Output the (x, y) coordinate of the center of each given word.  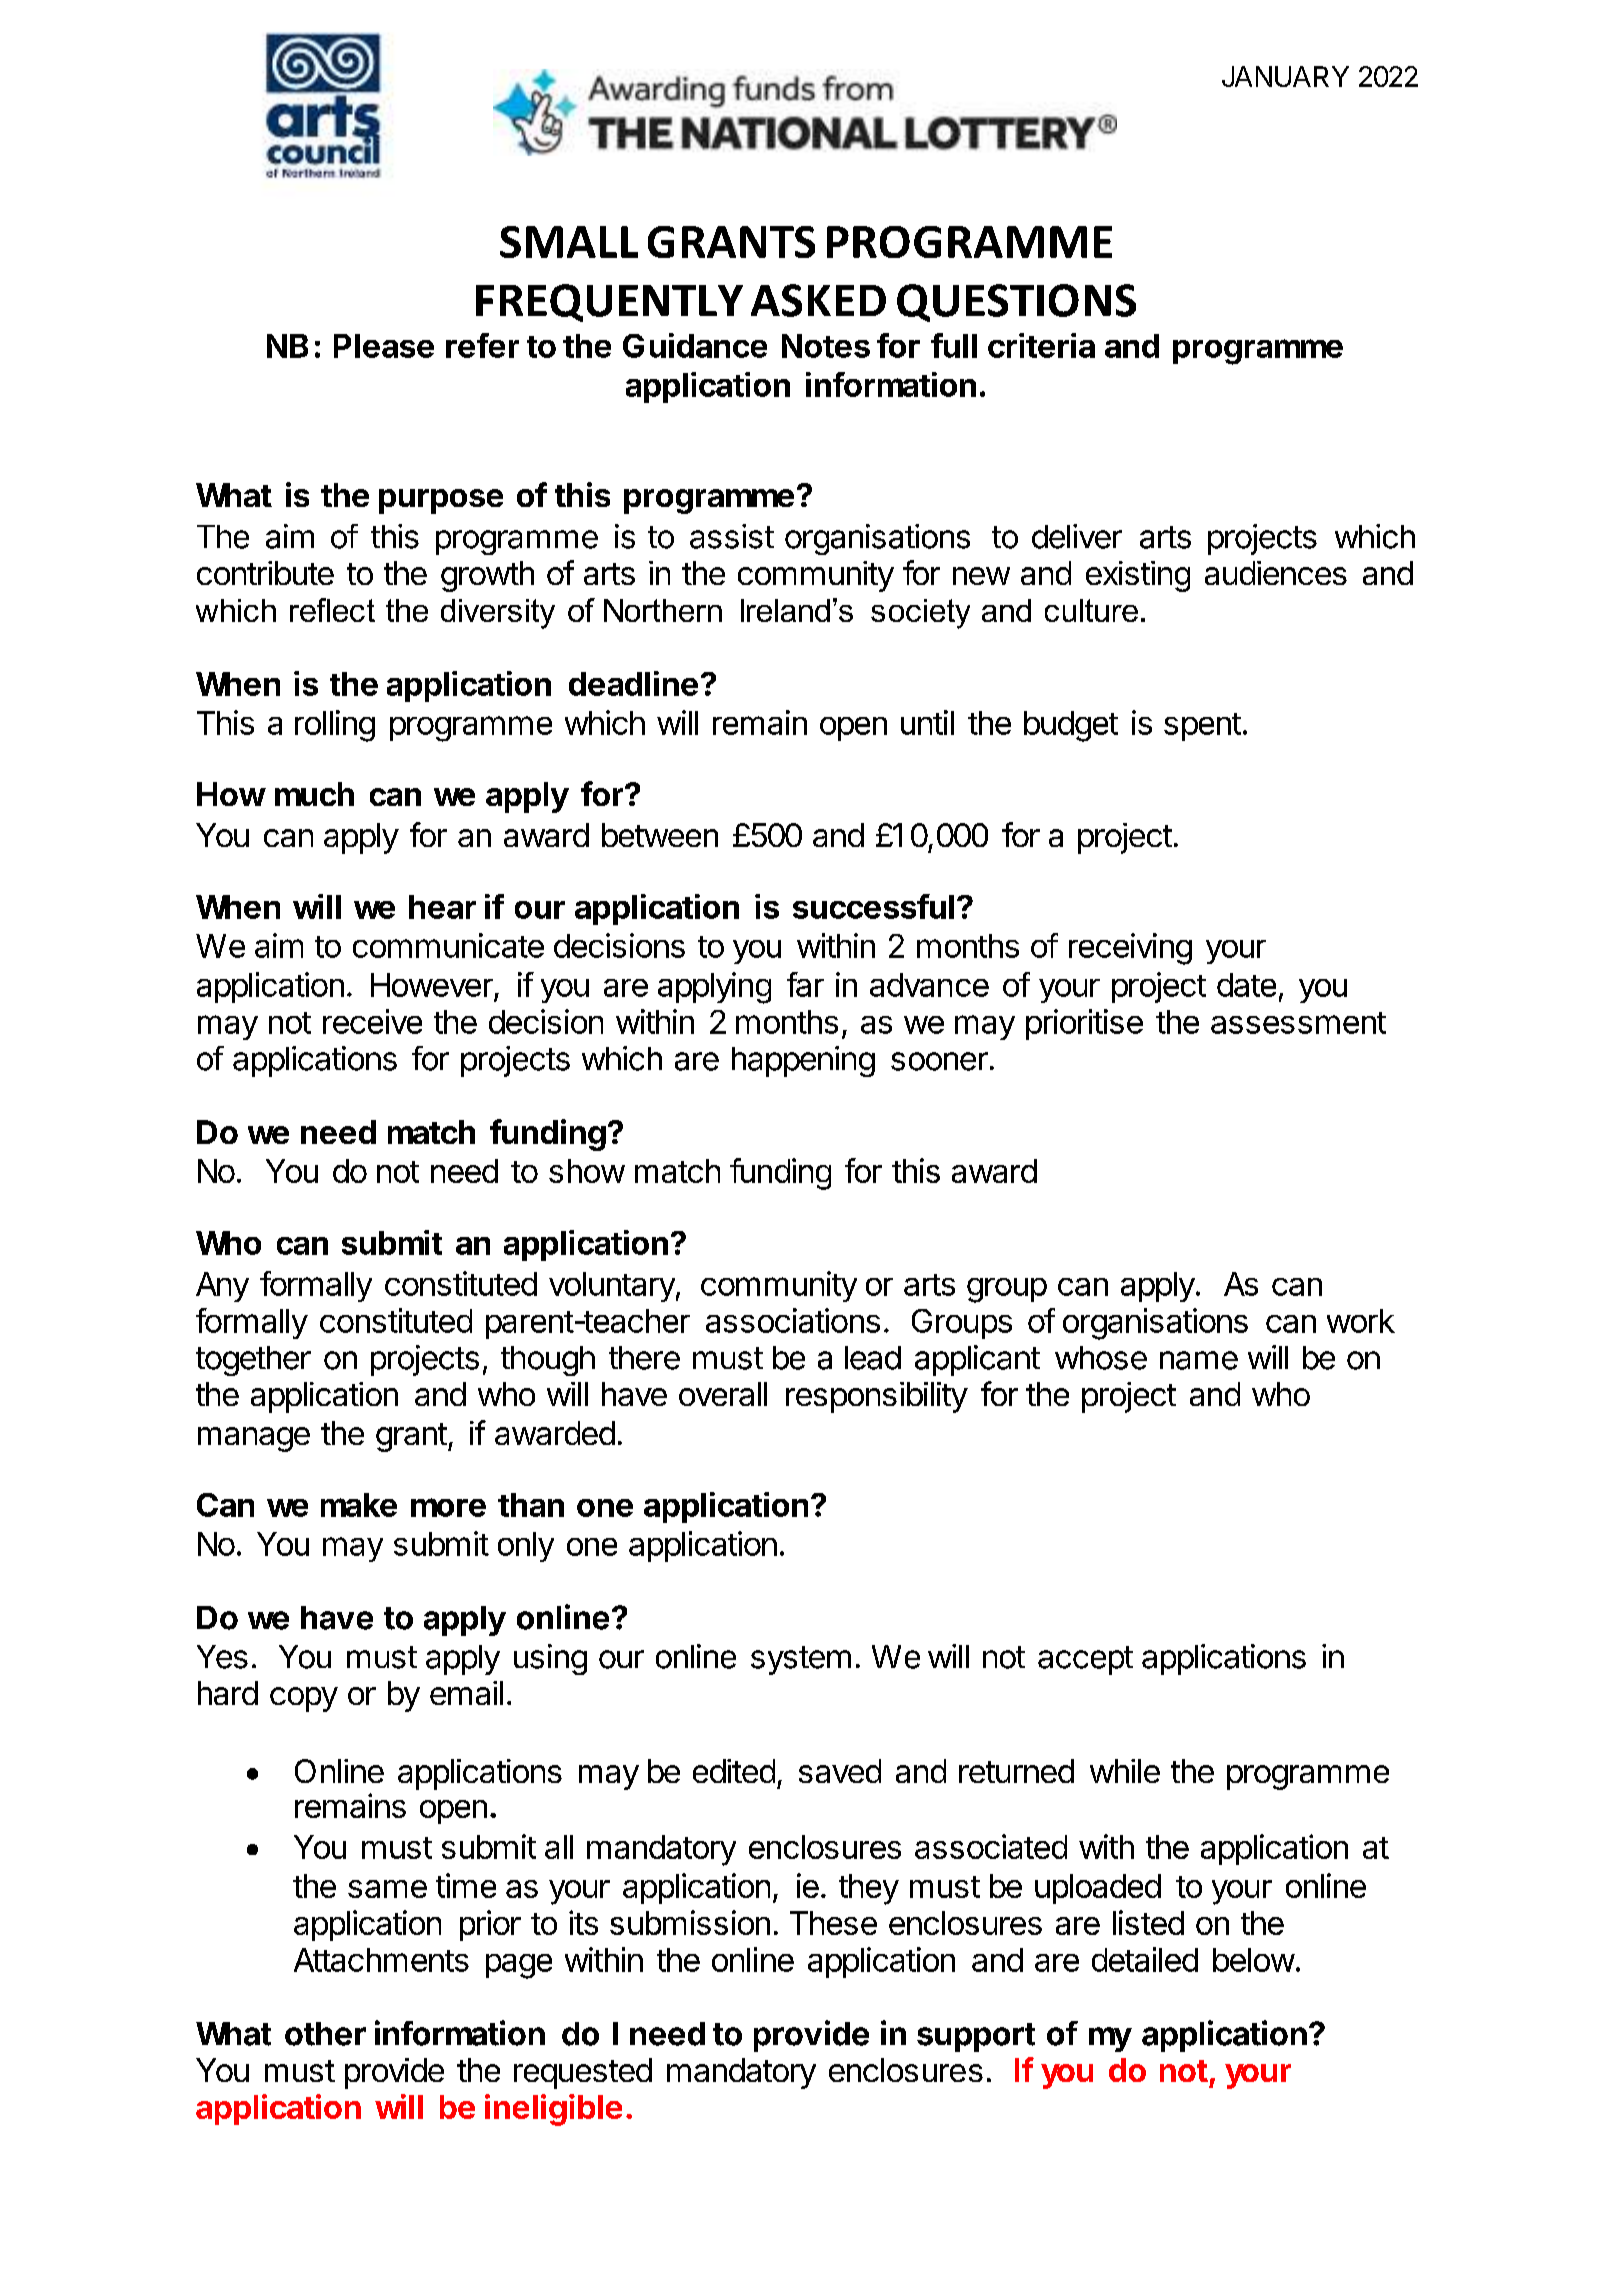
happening (803, 1061)
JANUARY (1285, 76)
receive (372, 1021)
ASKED (818, 300)
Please (384, 346)
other (325, 2034)
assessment (1298, 1023)
